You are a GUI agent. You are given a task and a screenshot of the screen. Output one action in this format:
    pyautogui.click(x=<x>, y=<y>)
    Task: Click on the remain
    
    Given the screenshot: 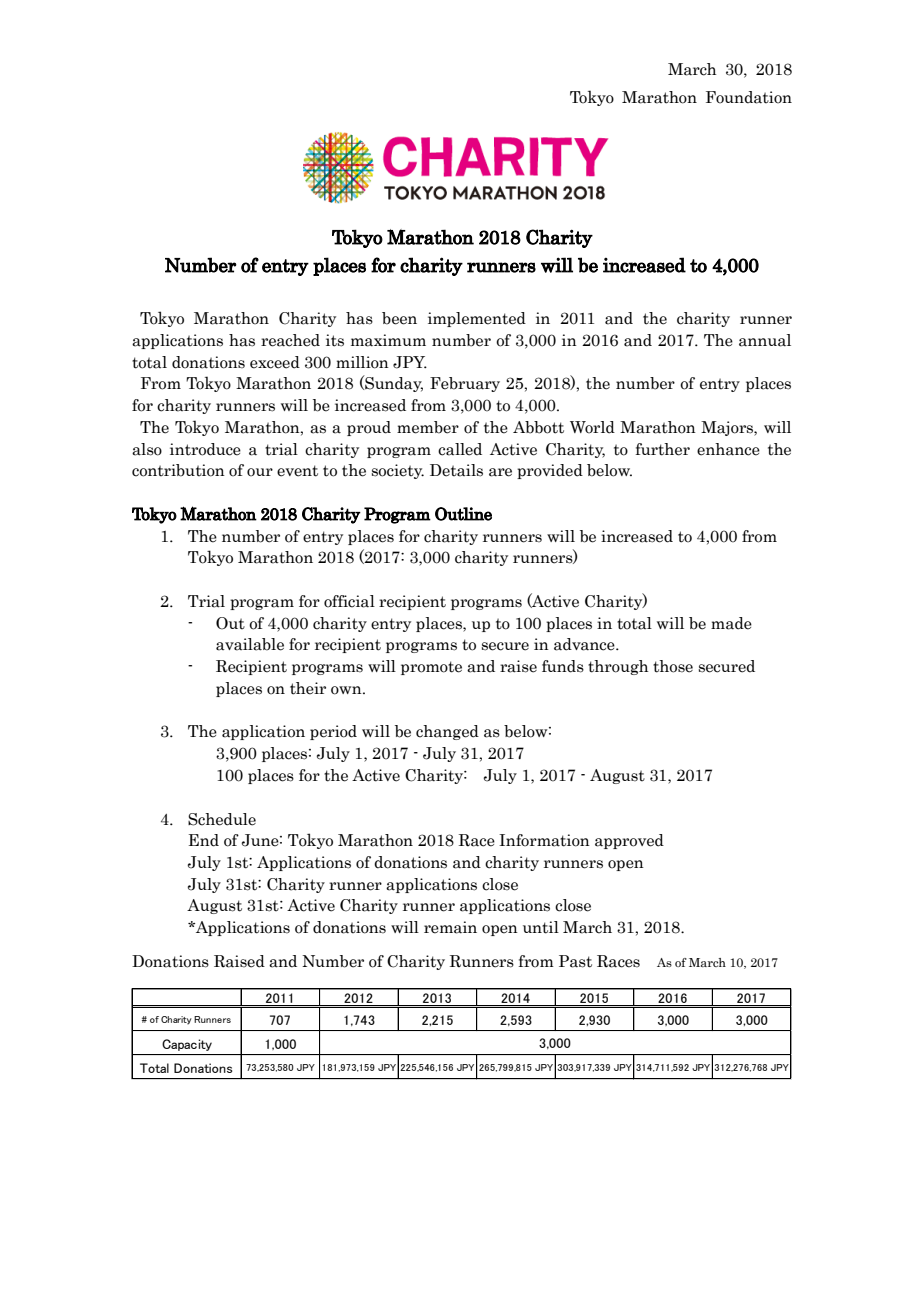 What is the action you would take?
    pyautogui.click(x=450, y=927)
